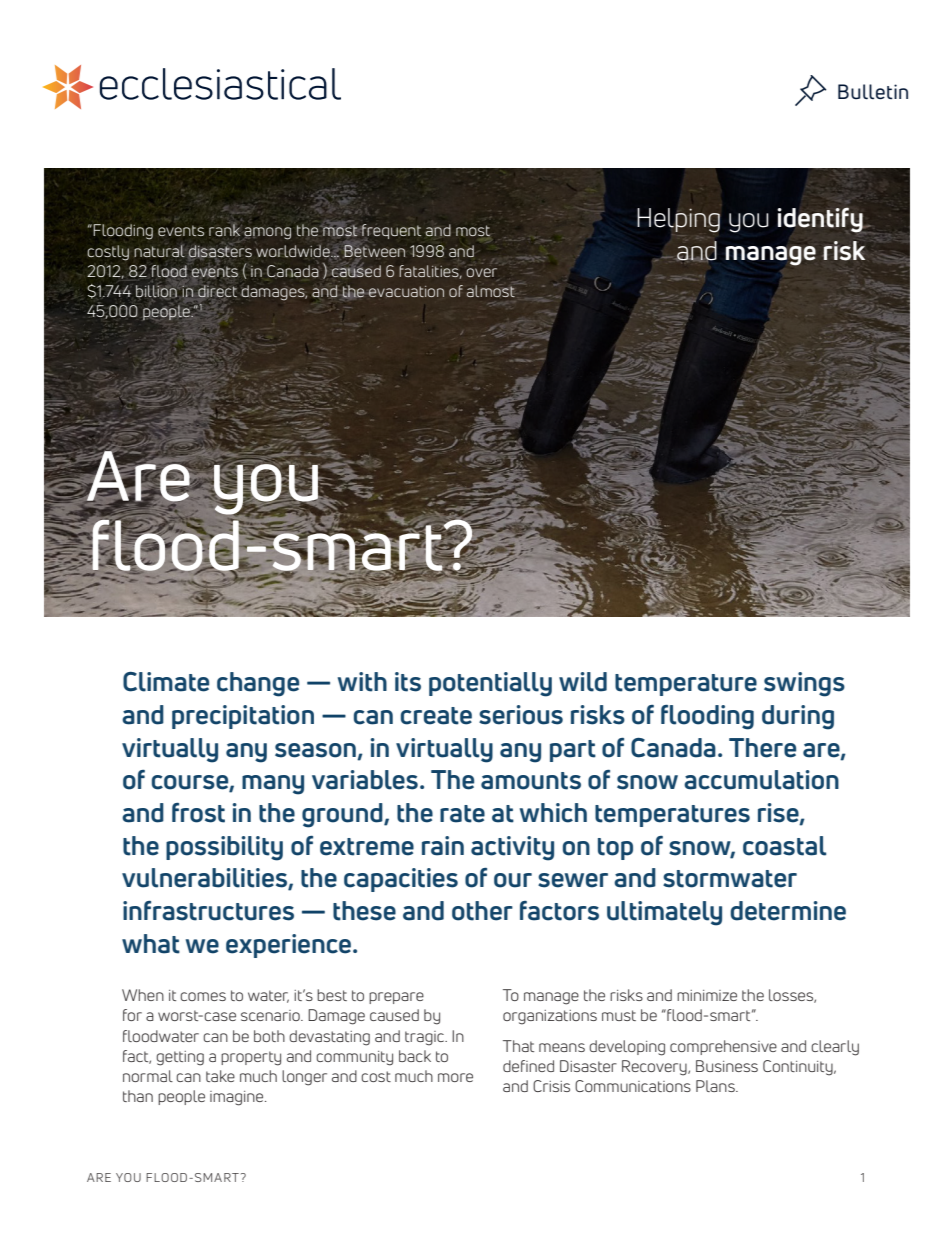 This screenshot has width=952, height=1233. Describe the element at coordinates (224, 230) in the screenshot. I see `rank` at that location.
